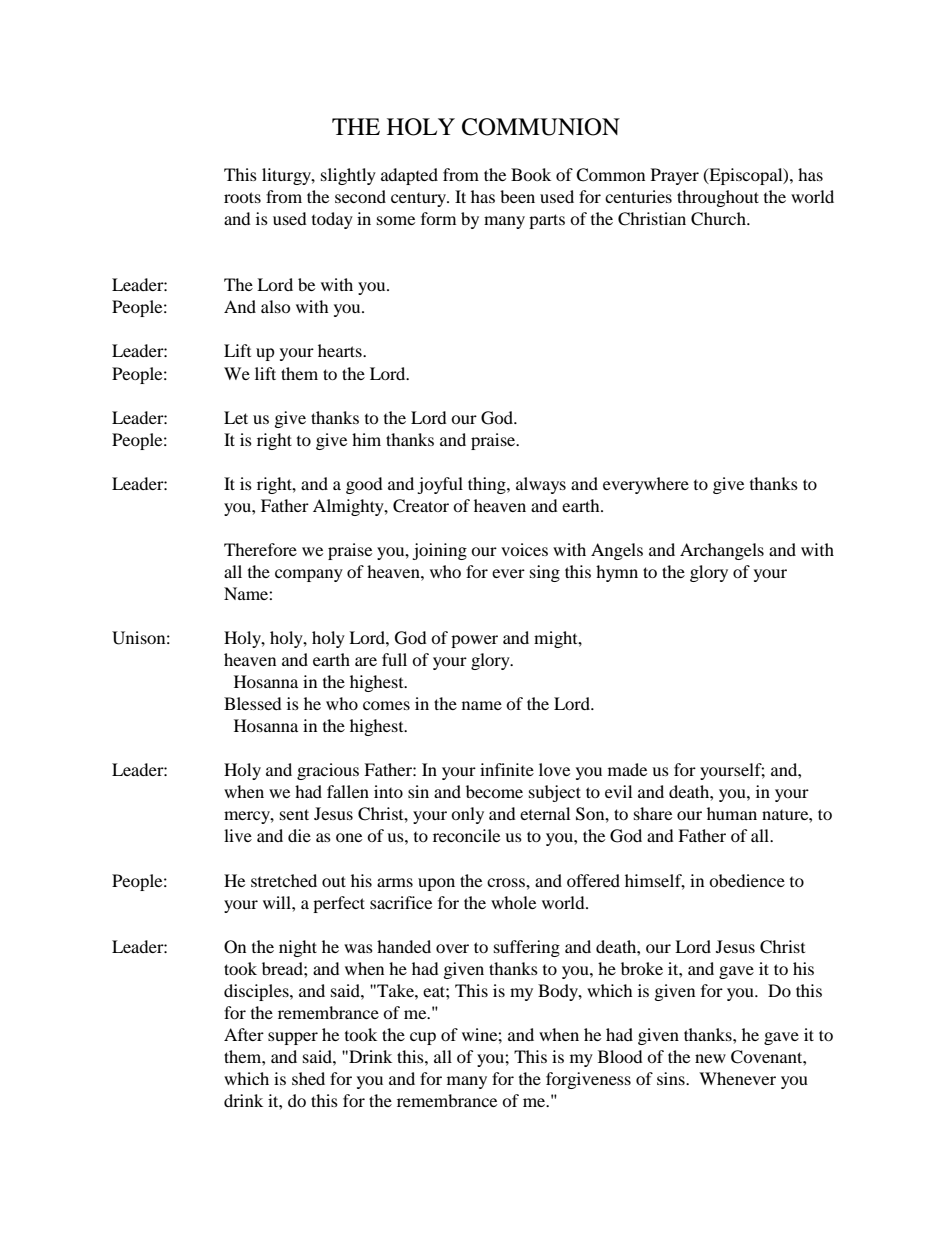 The image size is (952, 1233). Describe the element at coordinates (328, 771) in the screenshot. I see `gracious` at that location.
